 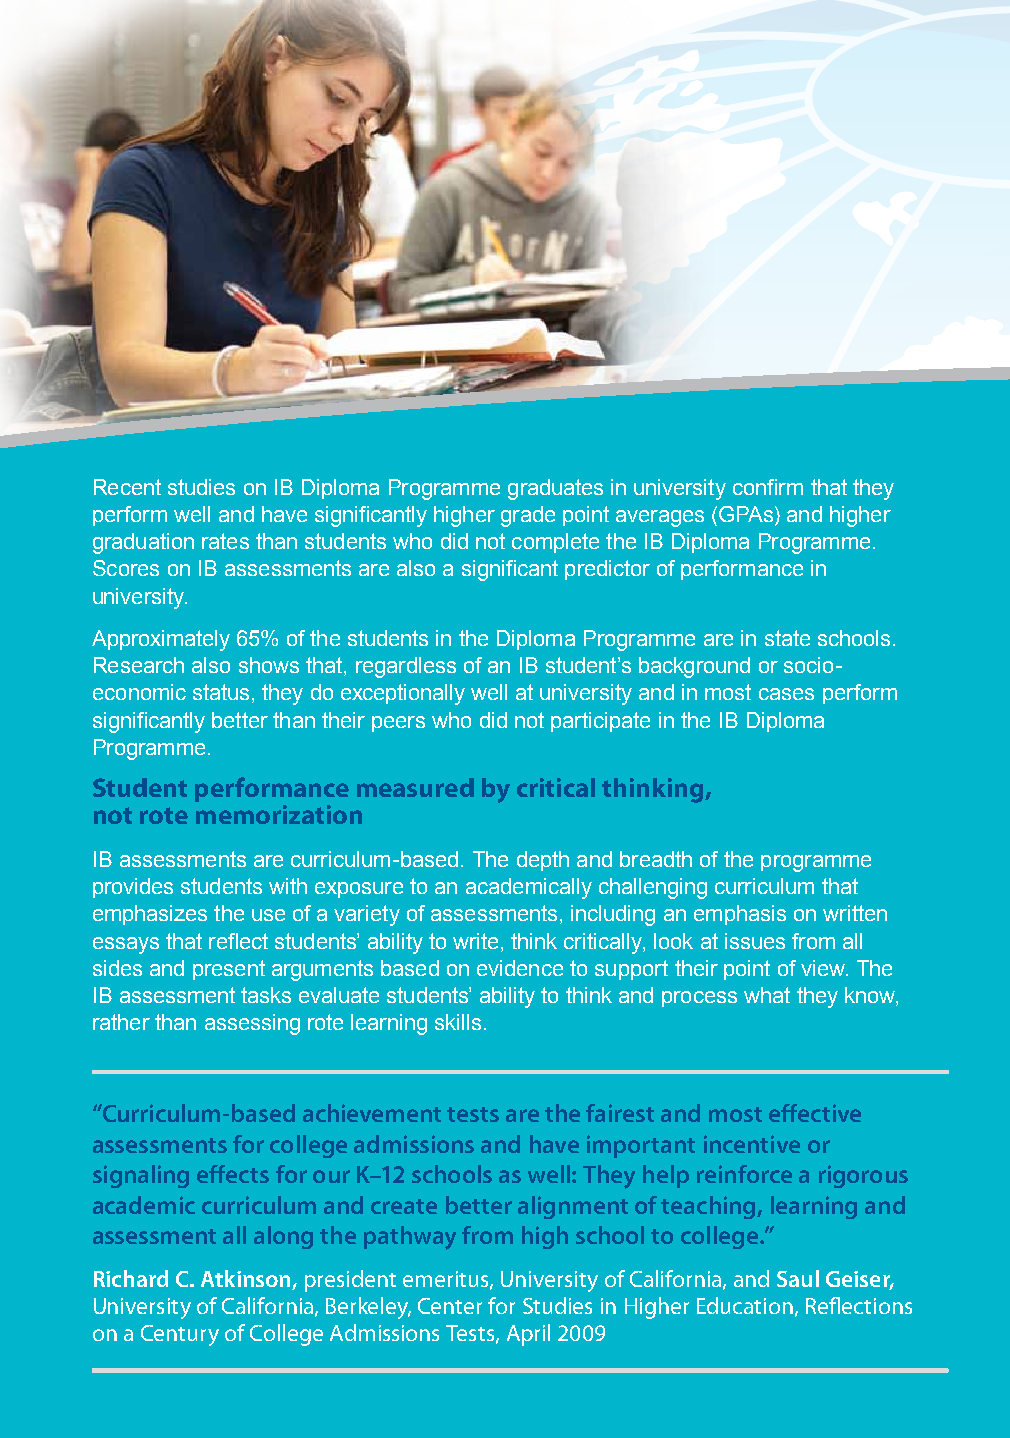 I want to click on Century, so click(x=180, y=1335).
